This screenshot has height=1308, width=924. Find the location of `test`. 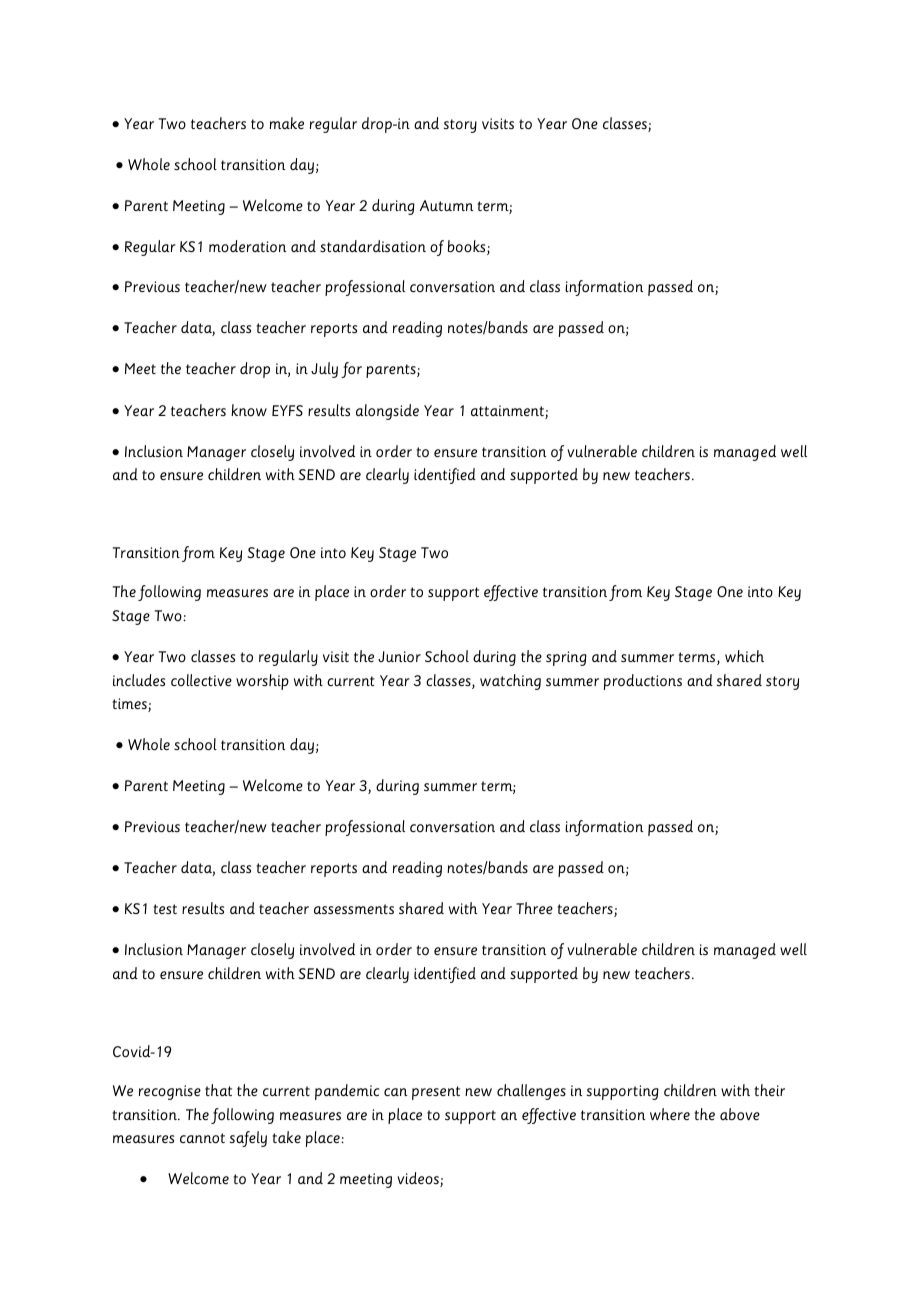

test is located at coordinates (165, 909).
